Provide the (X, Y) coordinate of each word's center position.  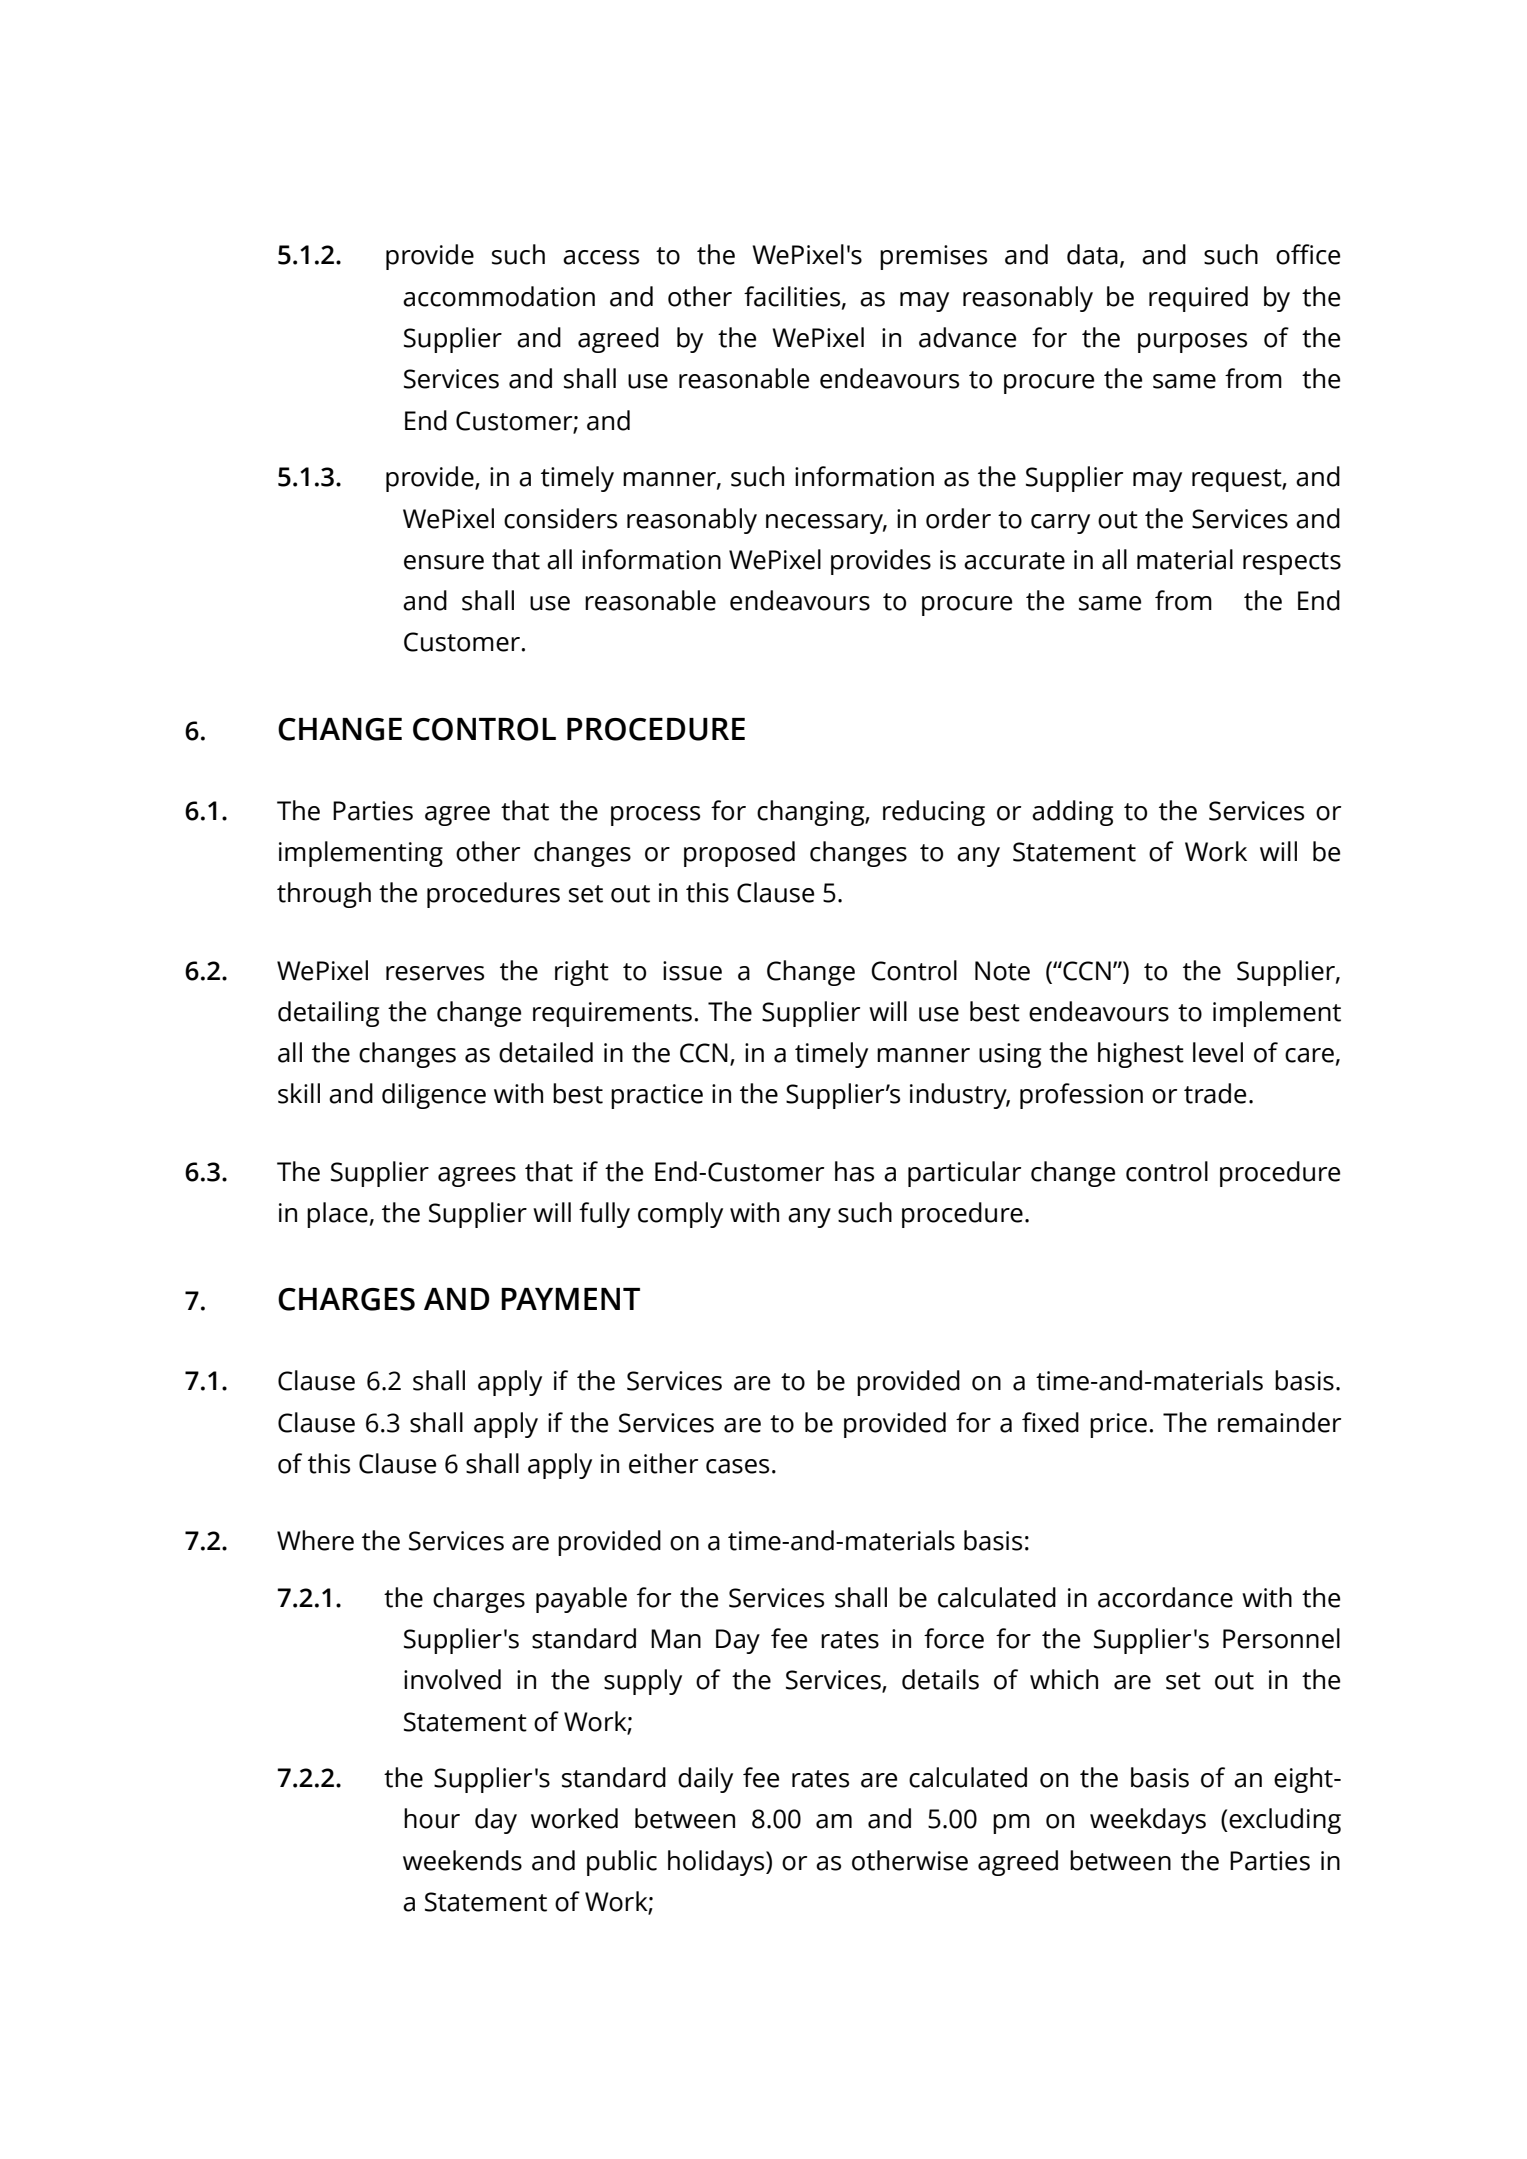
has (854, 1171)
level (1218, 1052)
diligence (434, 1096)
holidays (717, 1863)
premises (933, 257)
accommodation (499, 296)
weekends (462, 1860)
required (1198, 299)
